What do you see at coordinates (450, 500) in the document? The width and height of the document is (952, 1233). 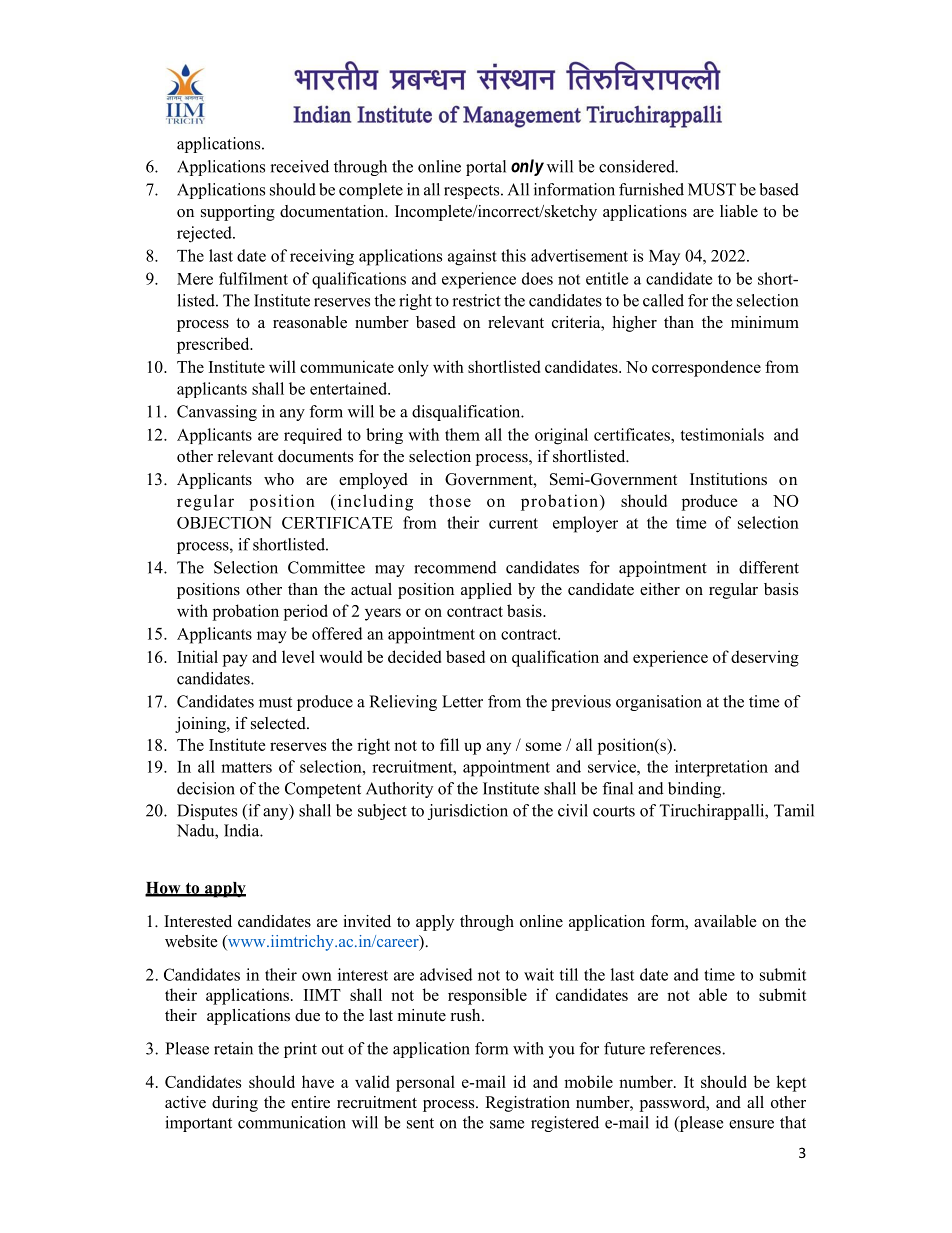 I see `those` at bounding box center [450, 500].
